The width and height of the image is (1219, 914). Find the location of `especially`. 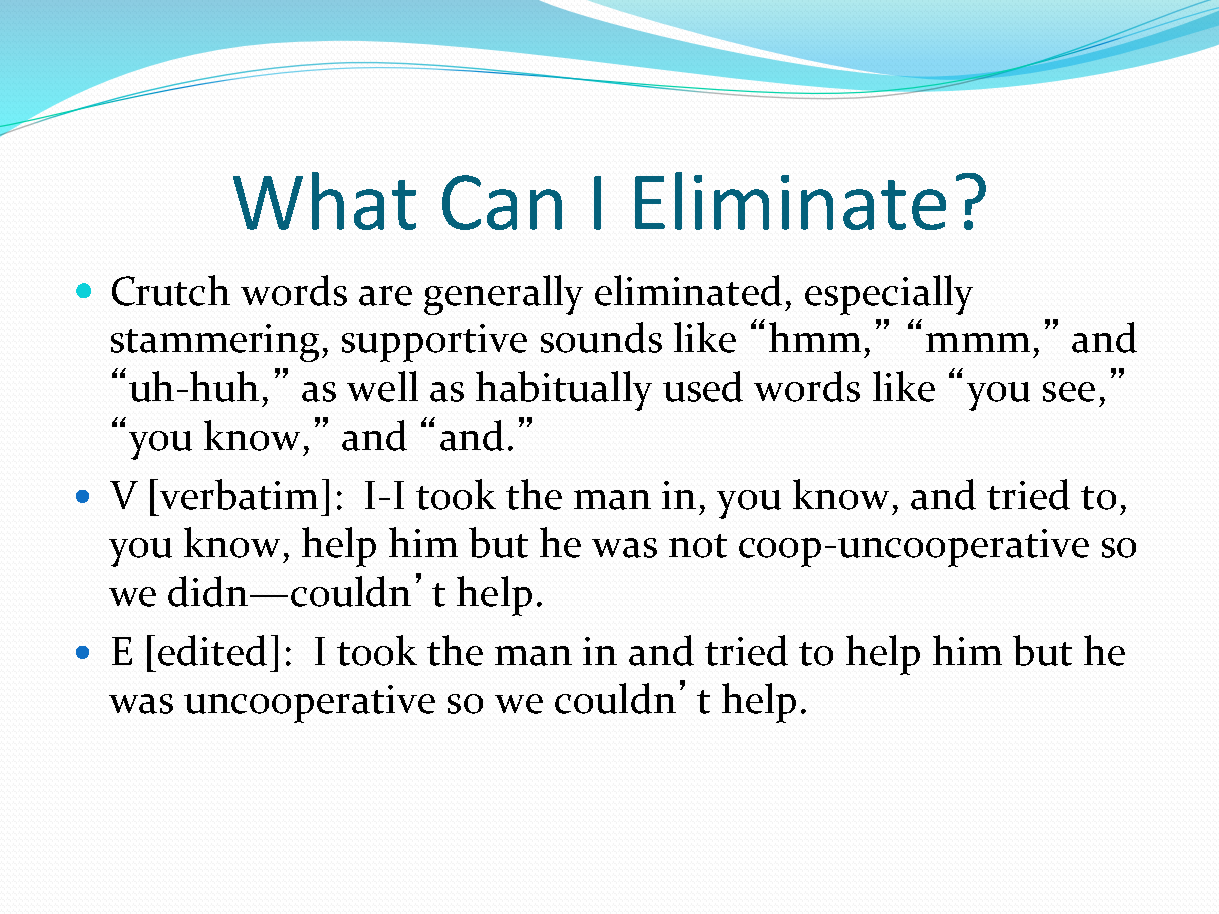

especially is located at coordinates (889, 295).
